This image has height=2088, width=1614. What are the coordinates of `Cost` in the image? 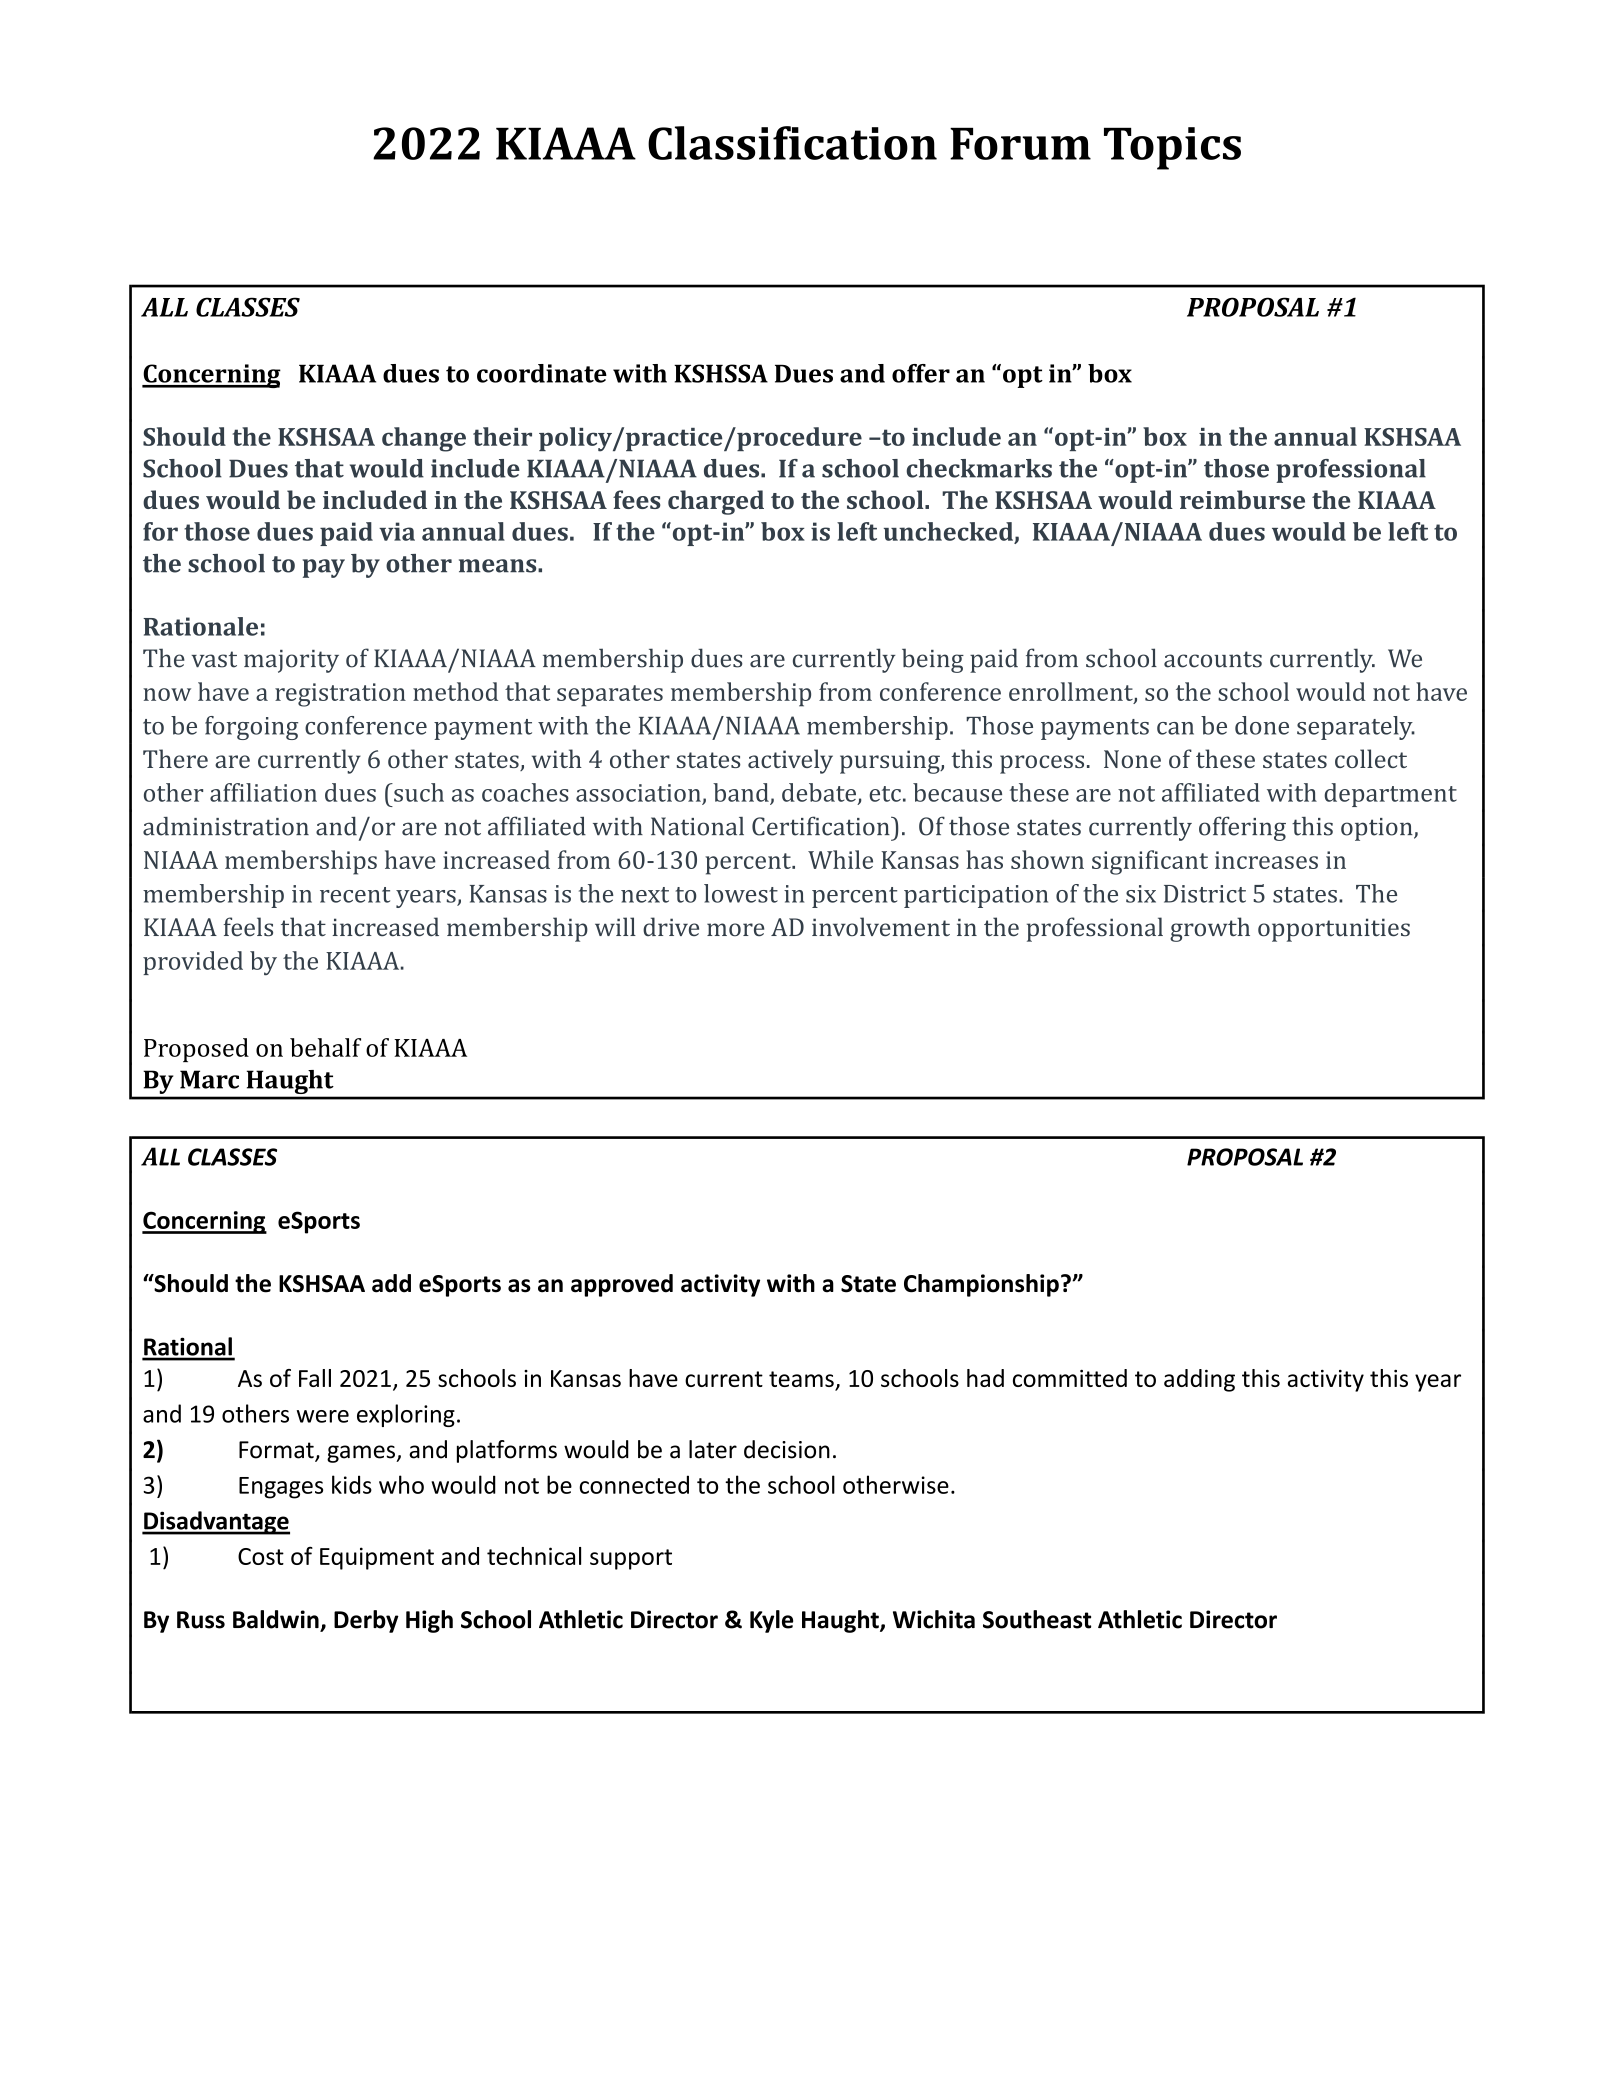 It's located at (261, 1556).
